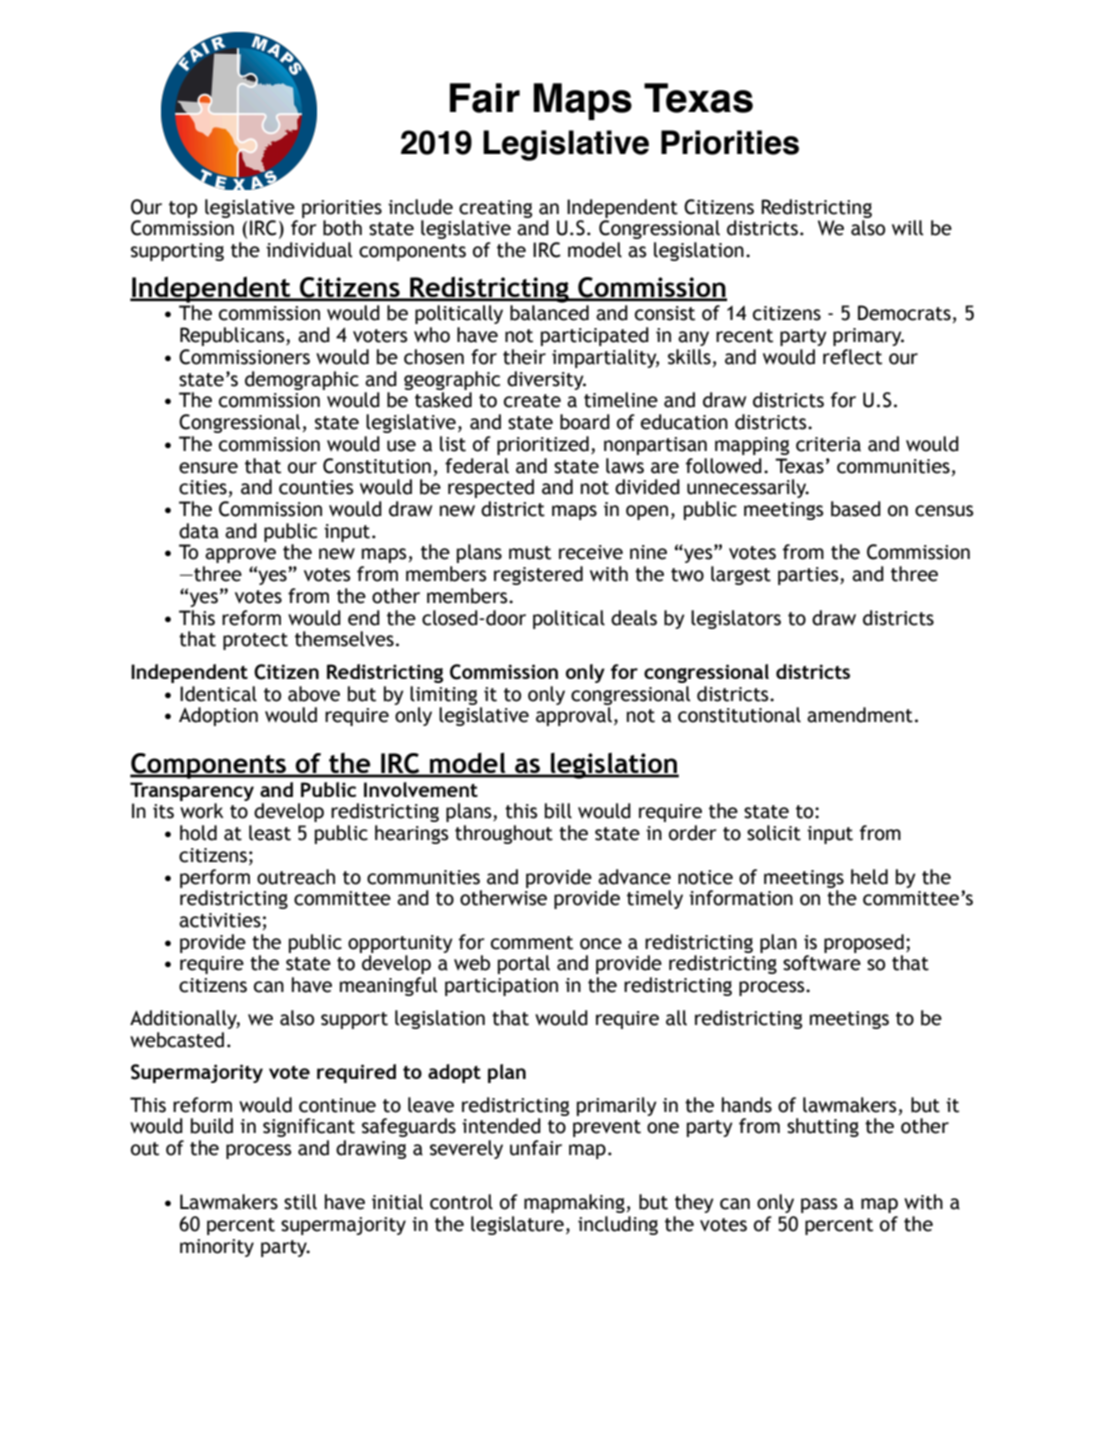 This screenshot has height=1434, width=1108. What do you see at coordinates (300, 1202) in the screenshot?
I see `still` at bounding box center [300, 1202].
